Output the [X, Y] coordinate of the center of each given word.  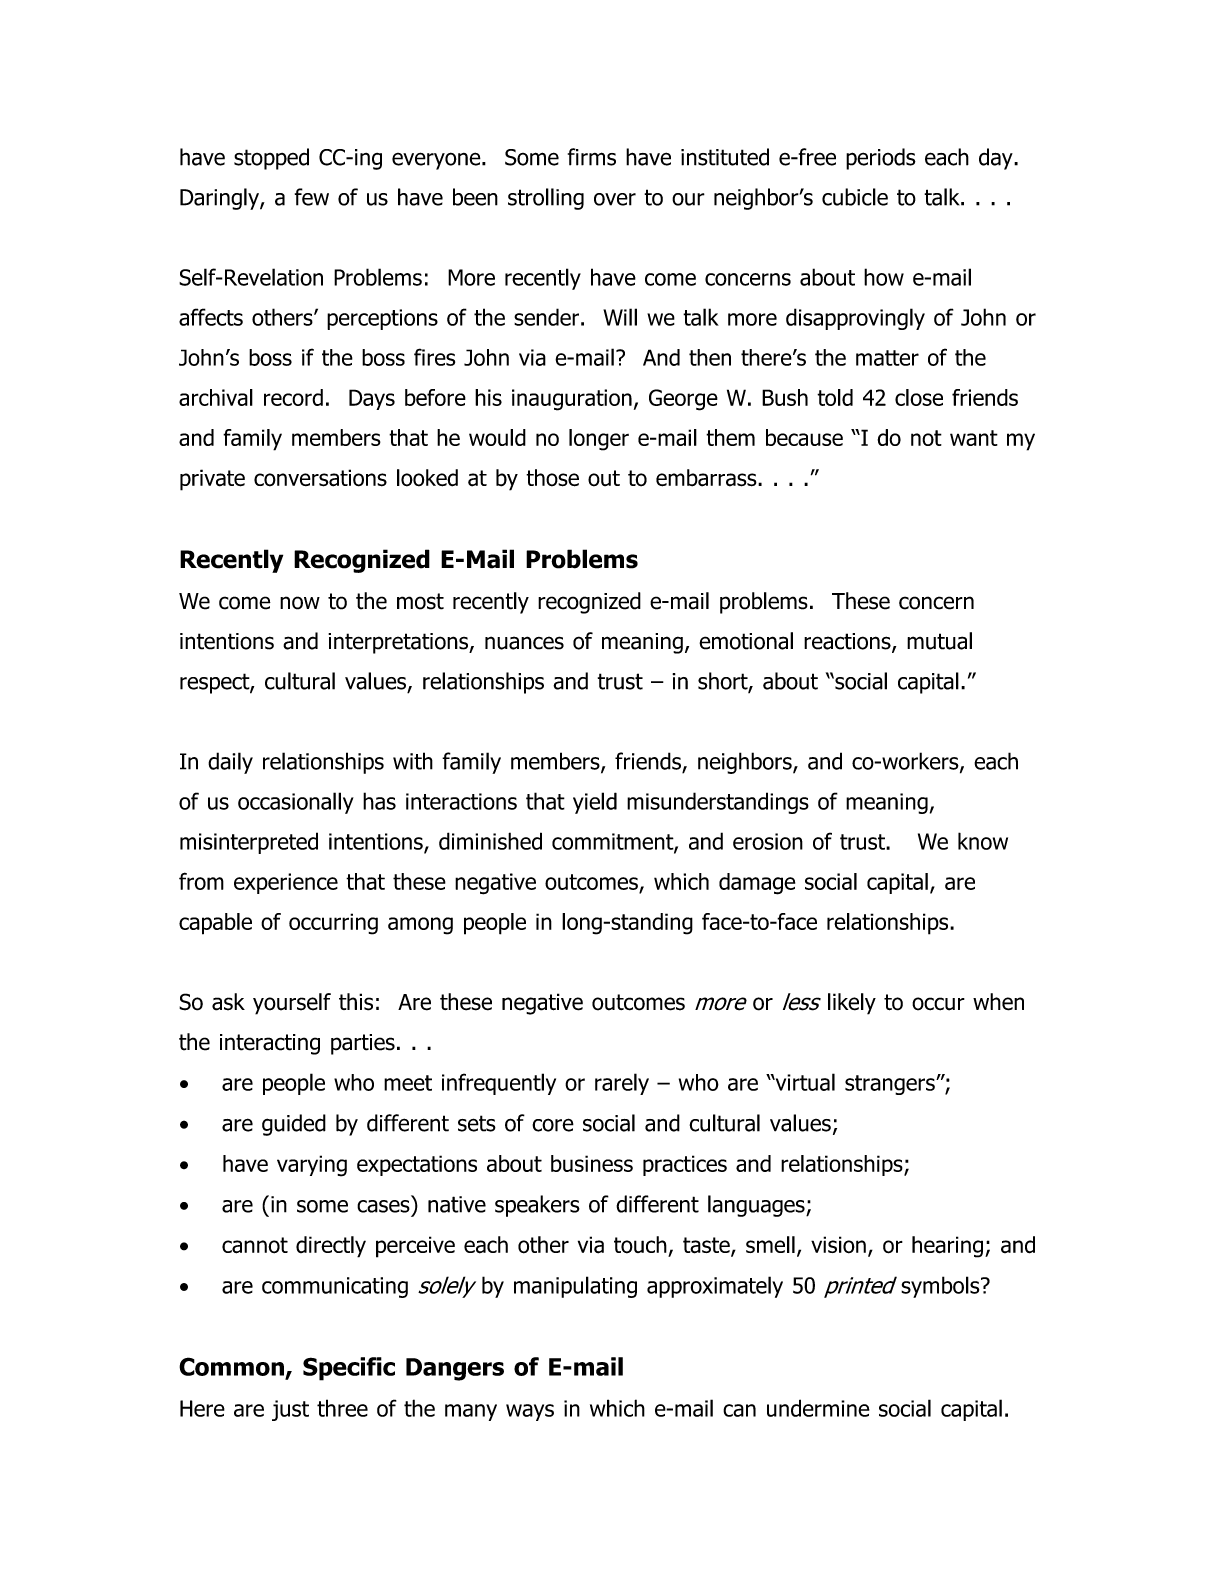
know [983, 841]
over [615, 199]
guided [294, 1125]
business [592, 1163]
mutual [939, 641]
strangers [891, 1085]
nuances [524, 643]
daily [230, 763]
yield [595, 803]
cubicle [855, 197]
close [919, 397]
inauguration [572, 400]
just [290, 1410]
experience [286, 883]
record [293, 397]
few [312, 197]
